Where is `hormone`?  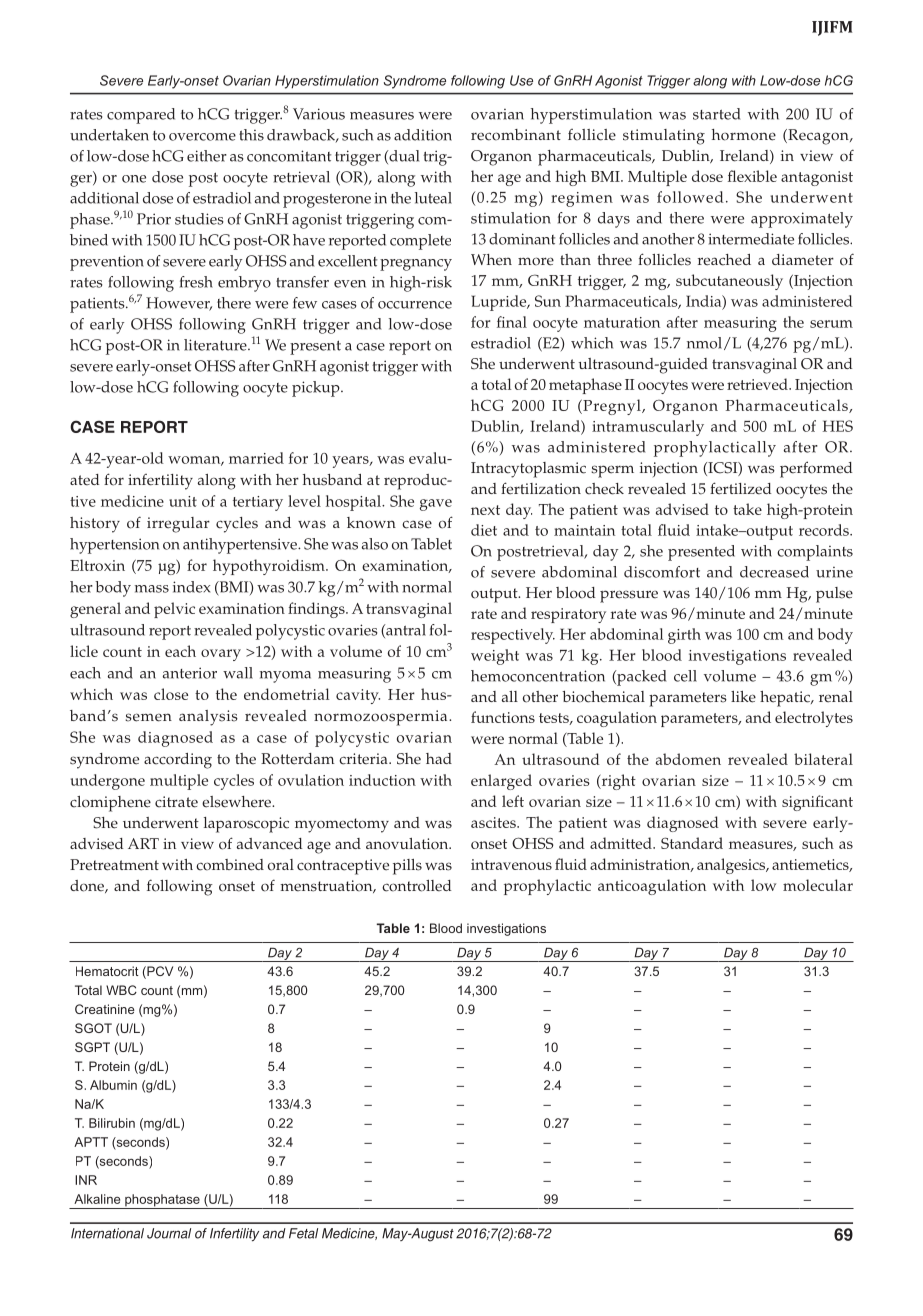
hormone is located at coordinates (744, 135).
